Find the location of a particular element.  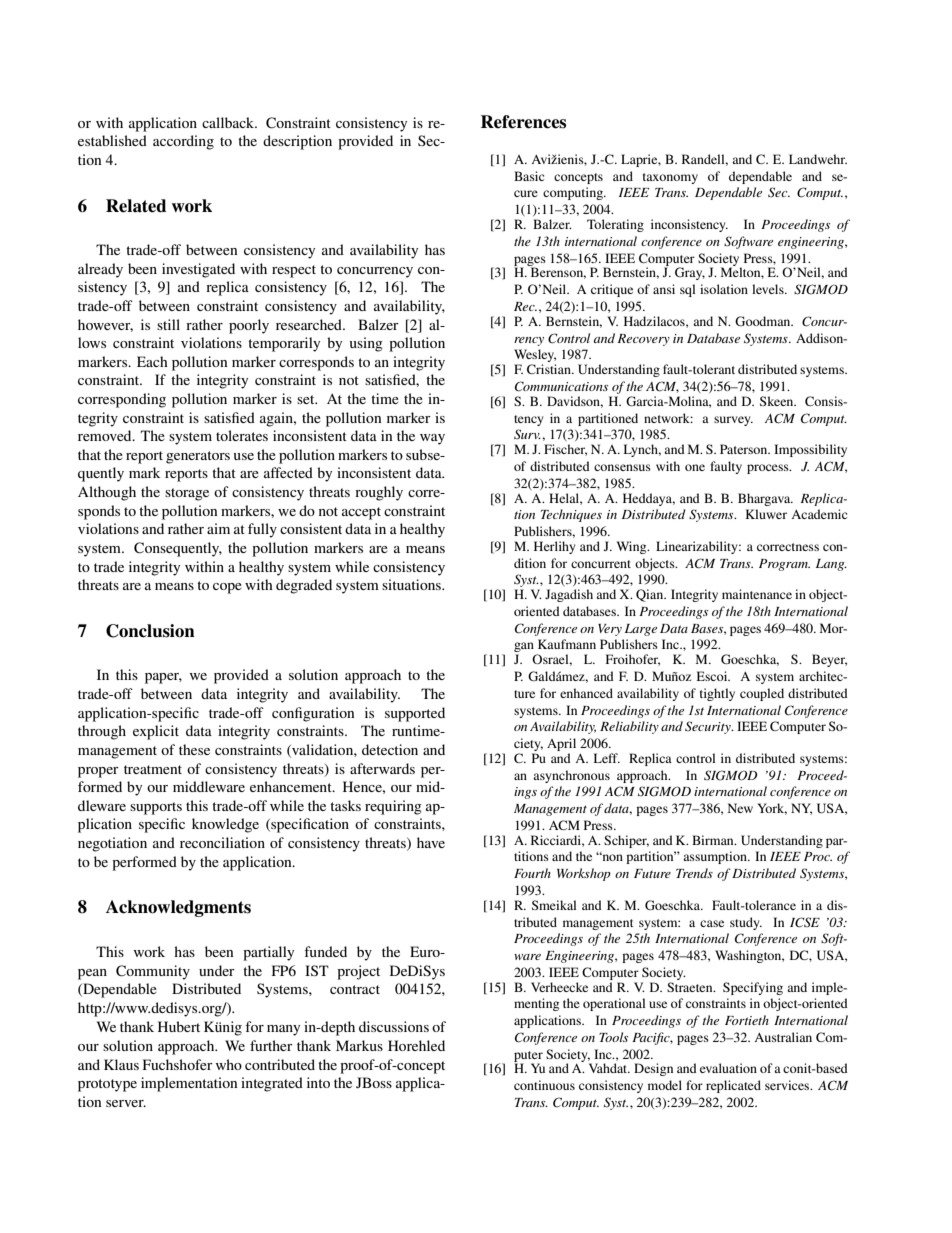

References is located at coordinates (523, 122).
